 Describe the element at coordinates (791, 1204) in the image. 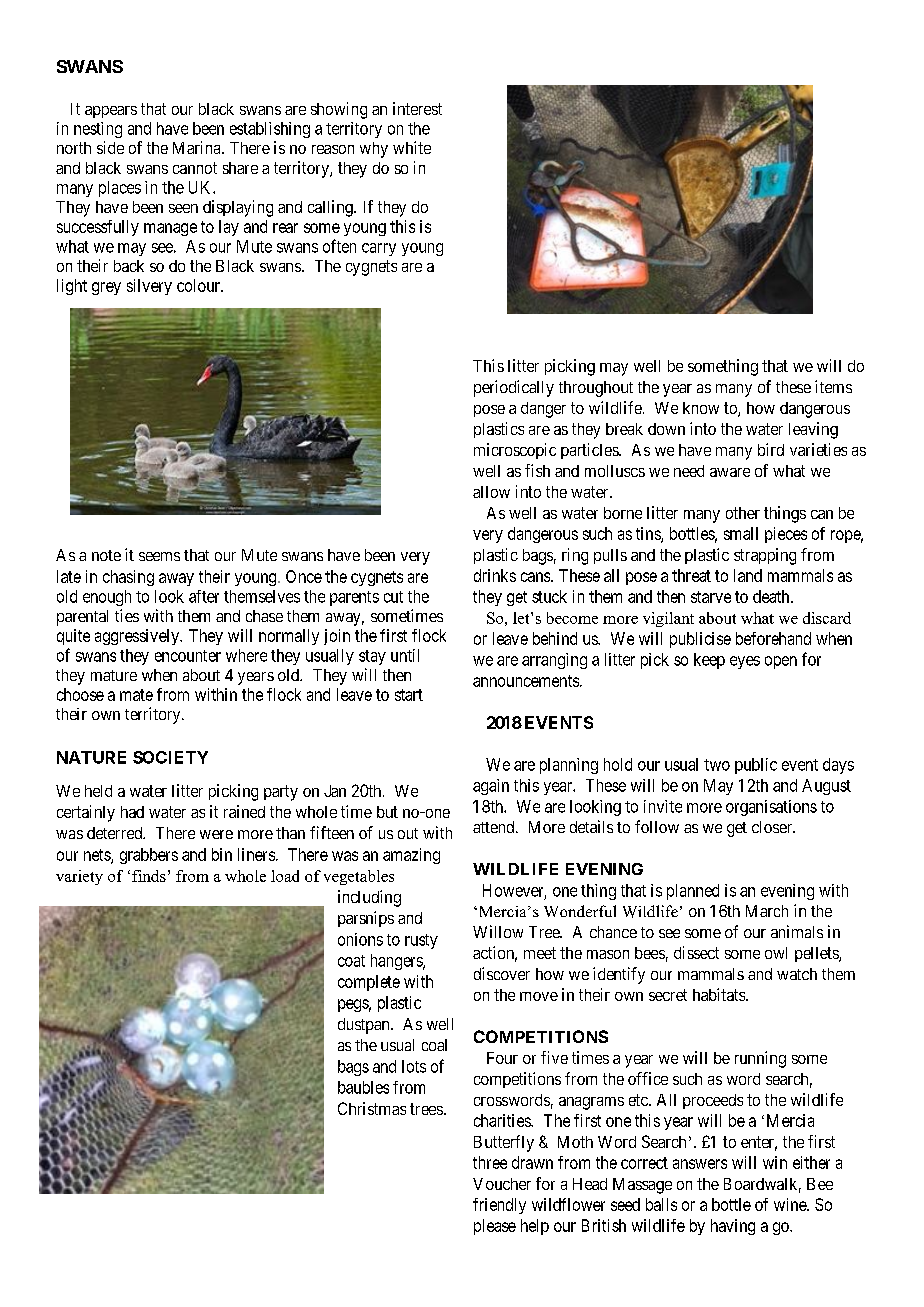

I see `wine` at that location.
